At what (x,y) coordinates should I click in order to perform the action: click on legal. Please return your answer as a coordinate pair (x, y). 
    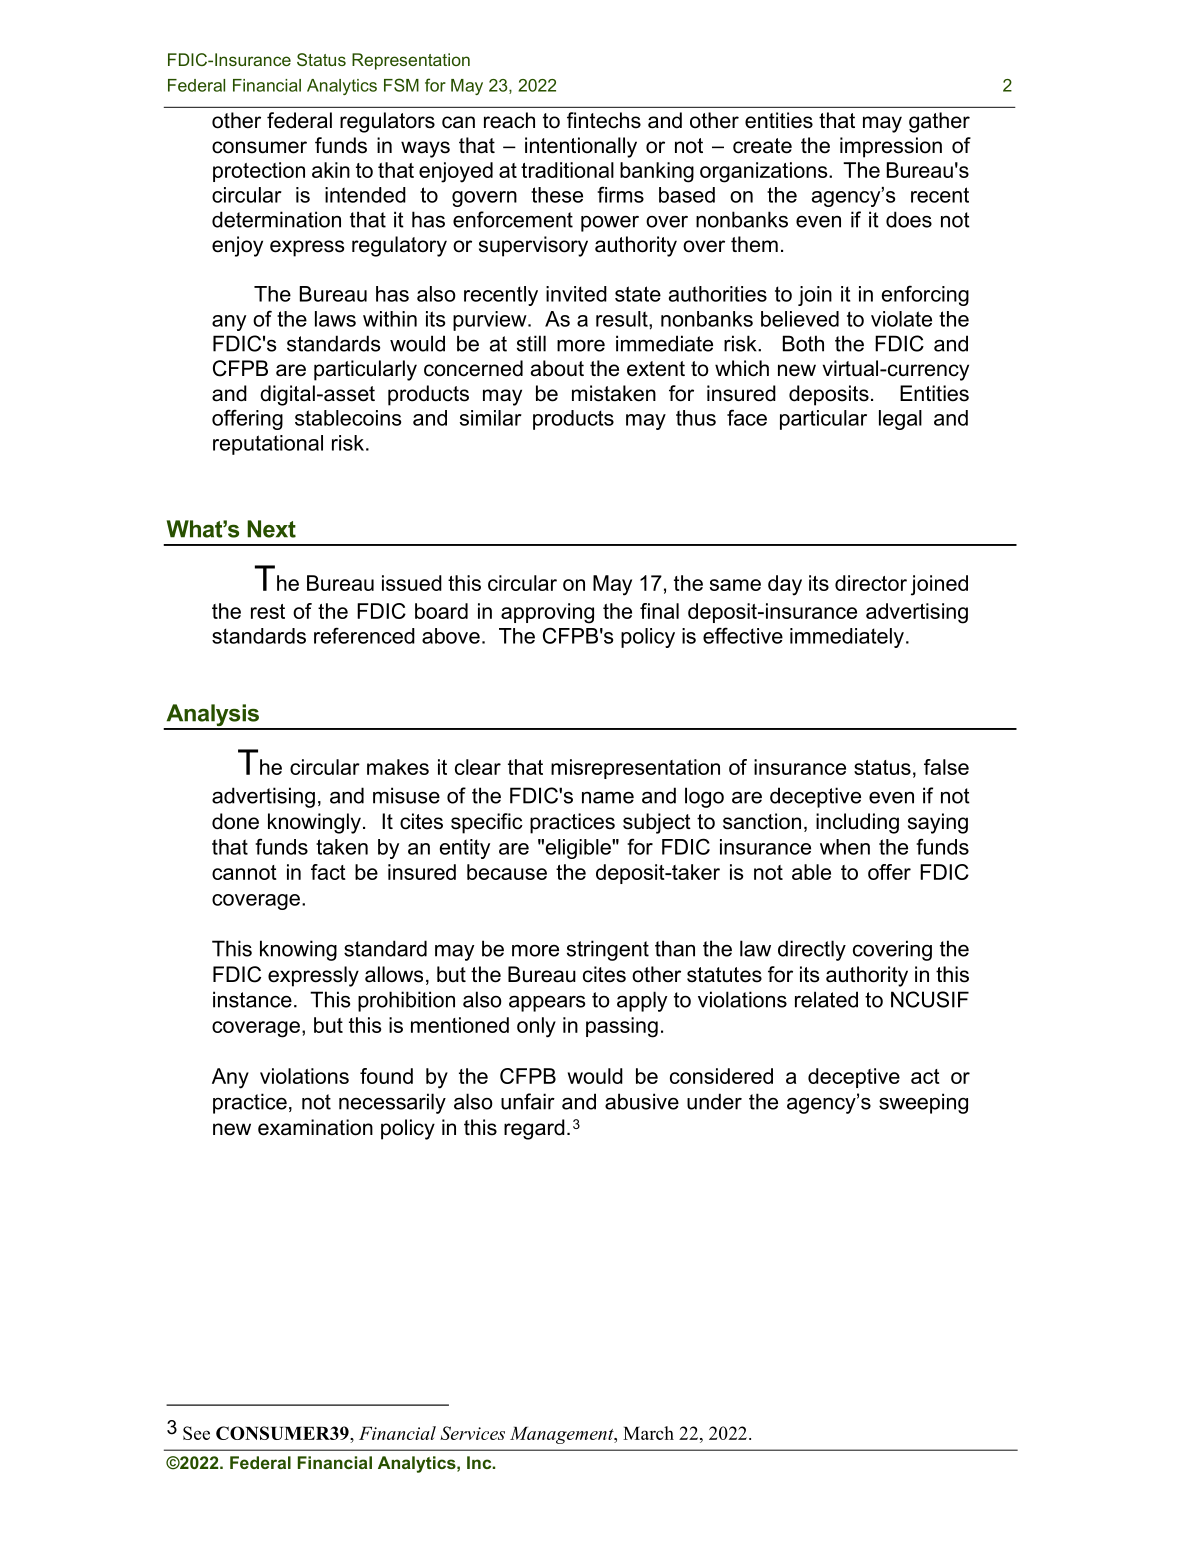
    Looking at the image, I should click on (900, 420).
